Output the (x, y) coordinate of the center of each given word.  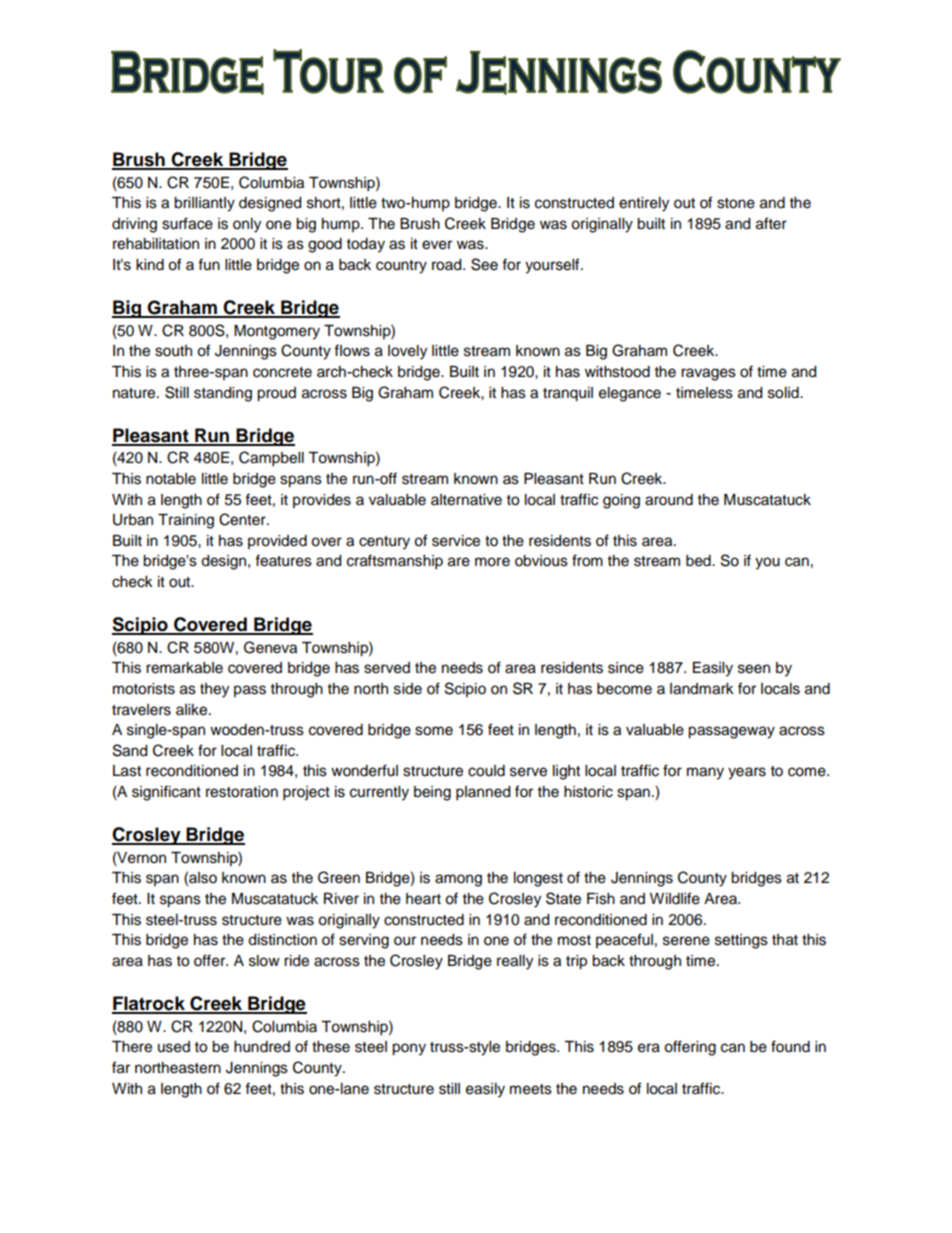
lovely (407, 352)
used (174, 1047)
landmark (702, 689)
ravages (708, 374)
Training (186, 521)
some (434, 731)
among (458, 880)
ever (437, 245)
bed (699, 561)
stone (736, 203)
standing (223, 394)
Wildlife (675, 898)
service (456, 541)
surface (187, 223)
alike (193, 710)
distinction (282, 940)
